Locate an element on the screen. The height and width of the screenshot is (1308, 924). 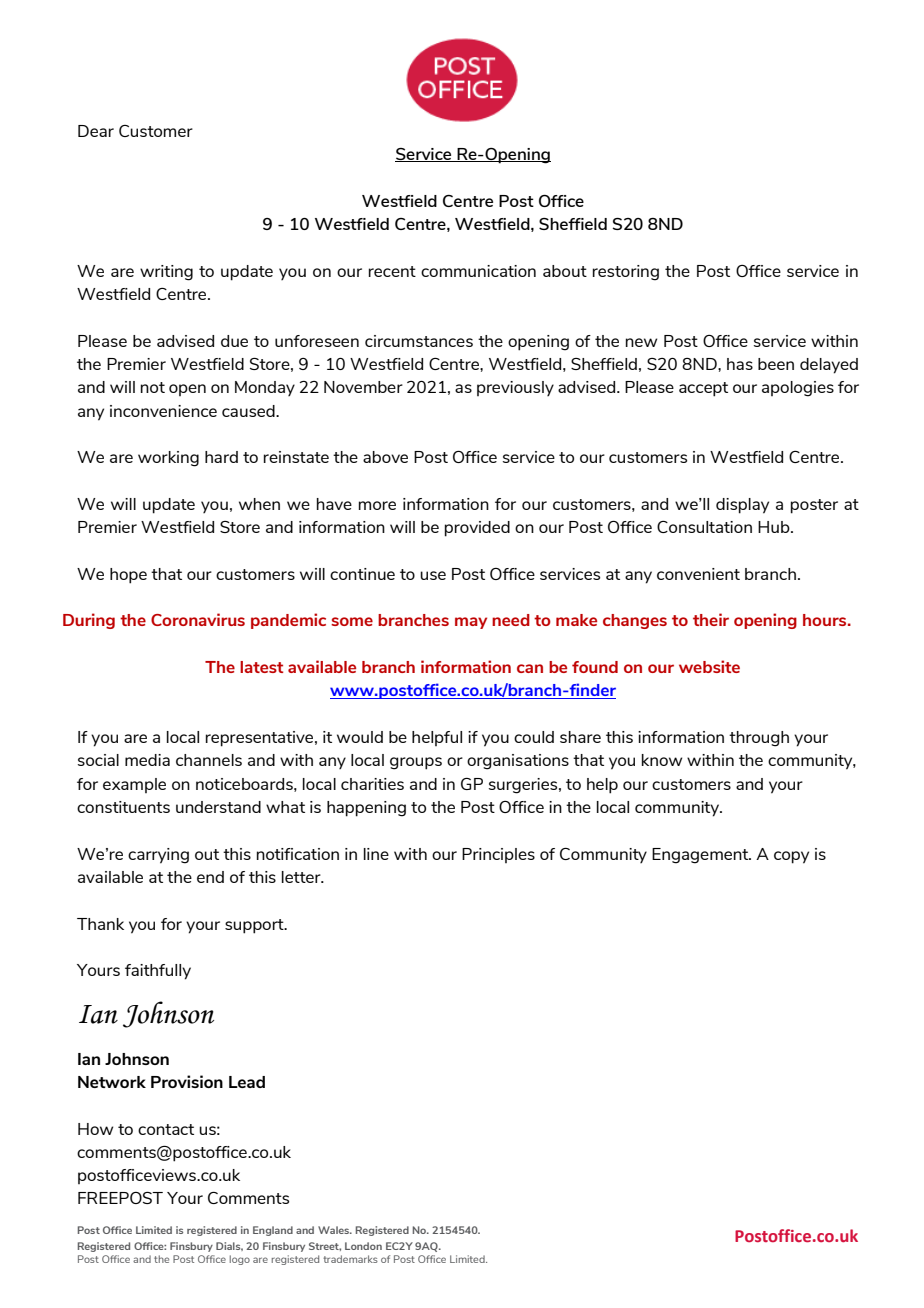
can is located at coordinates (530, 668).
